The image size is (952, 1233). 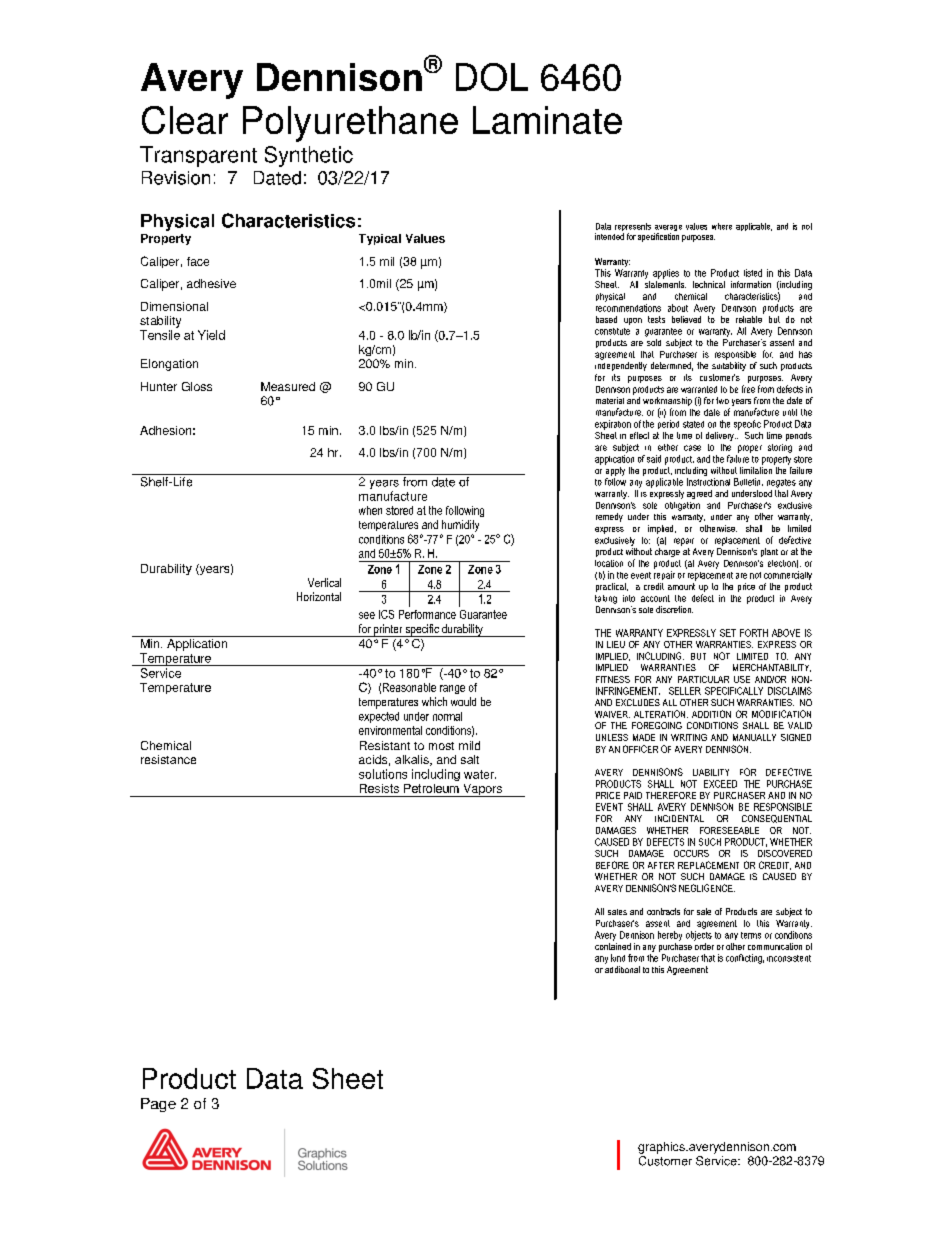 I want to click on technical, so click(x=709, y=284).
